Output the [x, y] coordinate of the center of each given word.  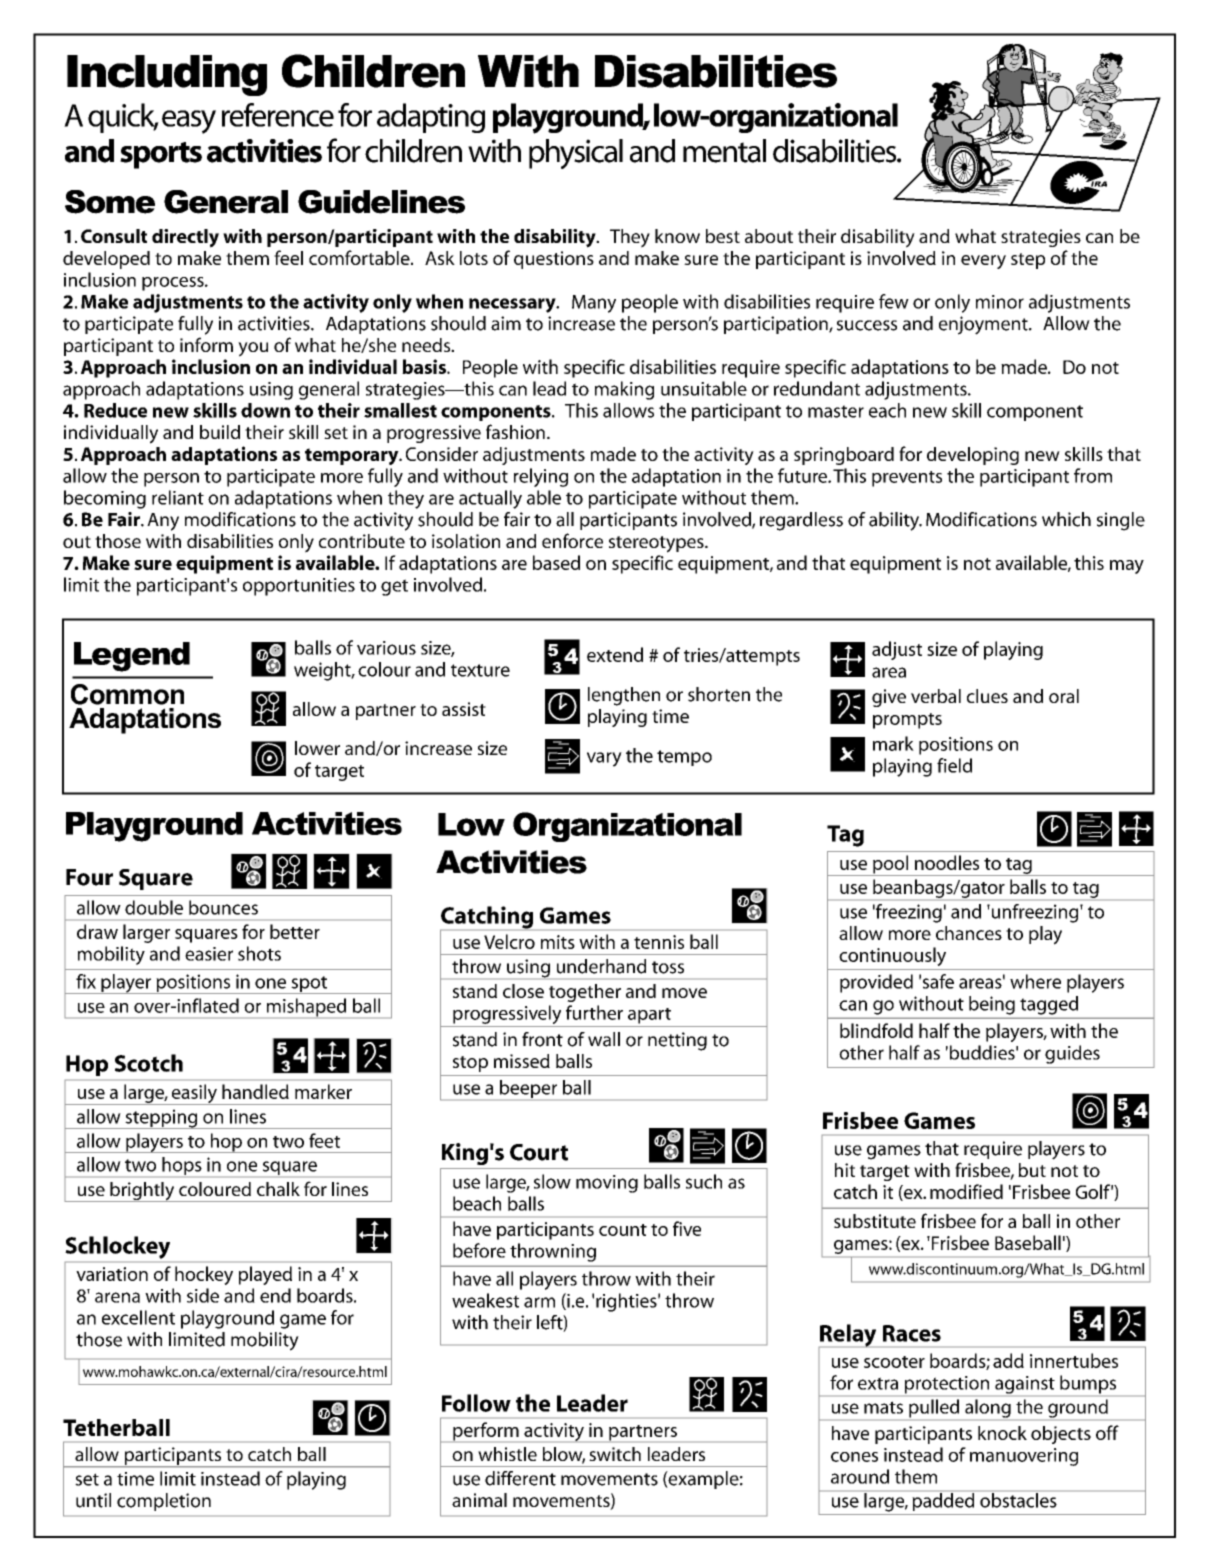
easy [189, 122]
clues [987, 696]
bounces [223, 907]
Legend [132, 657]
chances [969, 933]
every [983, 262]
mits [558, 942]
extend [615, 654]
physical [576, 154]
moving [607, 1184]
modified [966, 1191]
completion [164, 1502]
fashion [515, 431]
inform [206, 344]
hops [182, 1167]
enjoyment [984, 325]
